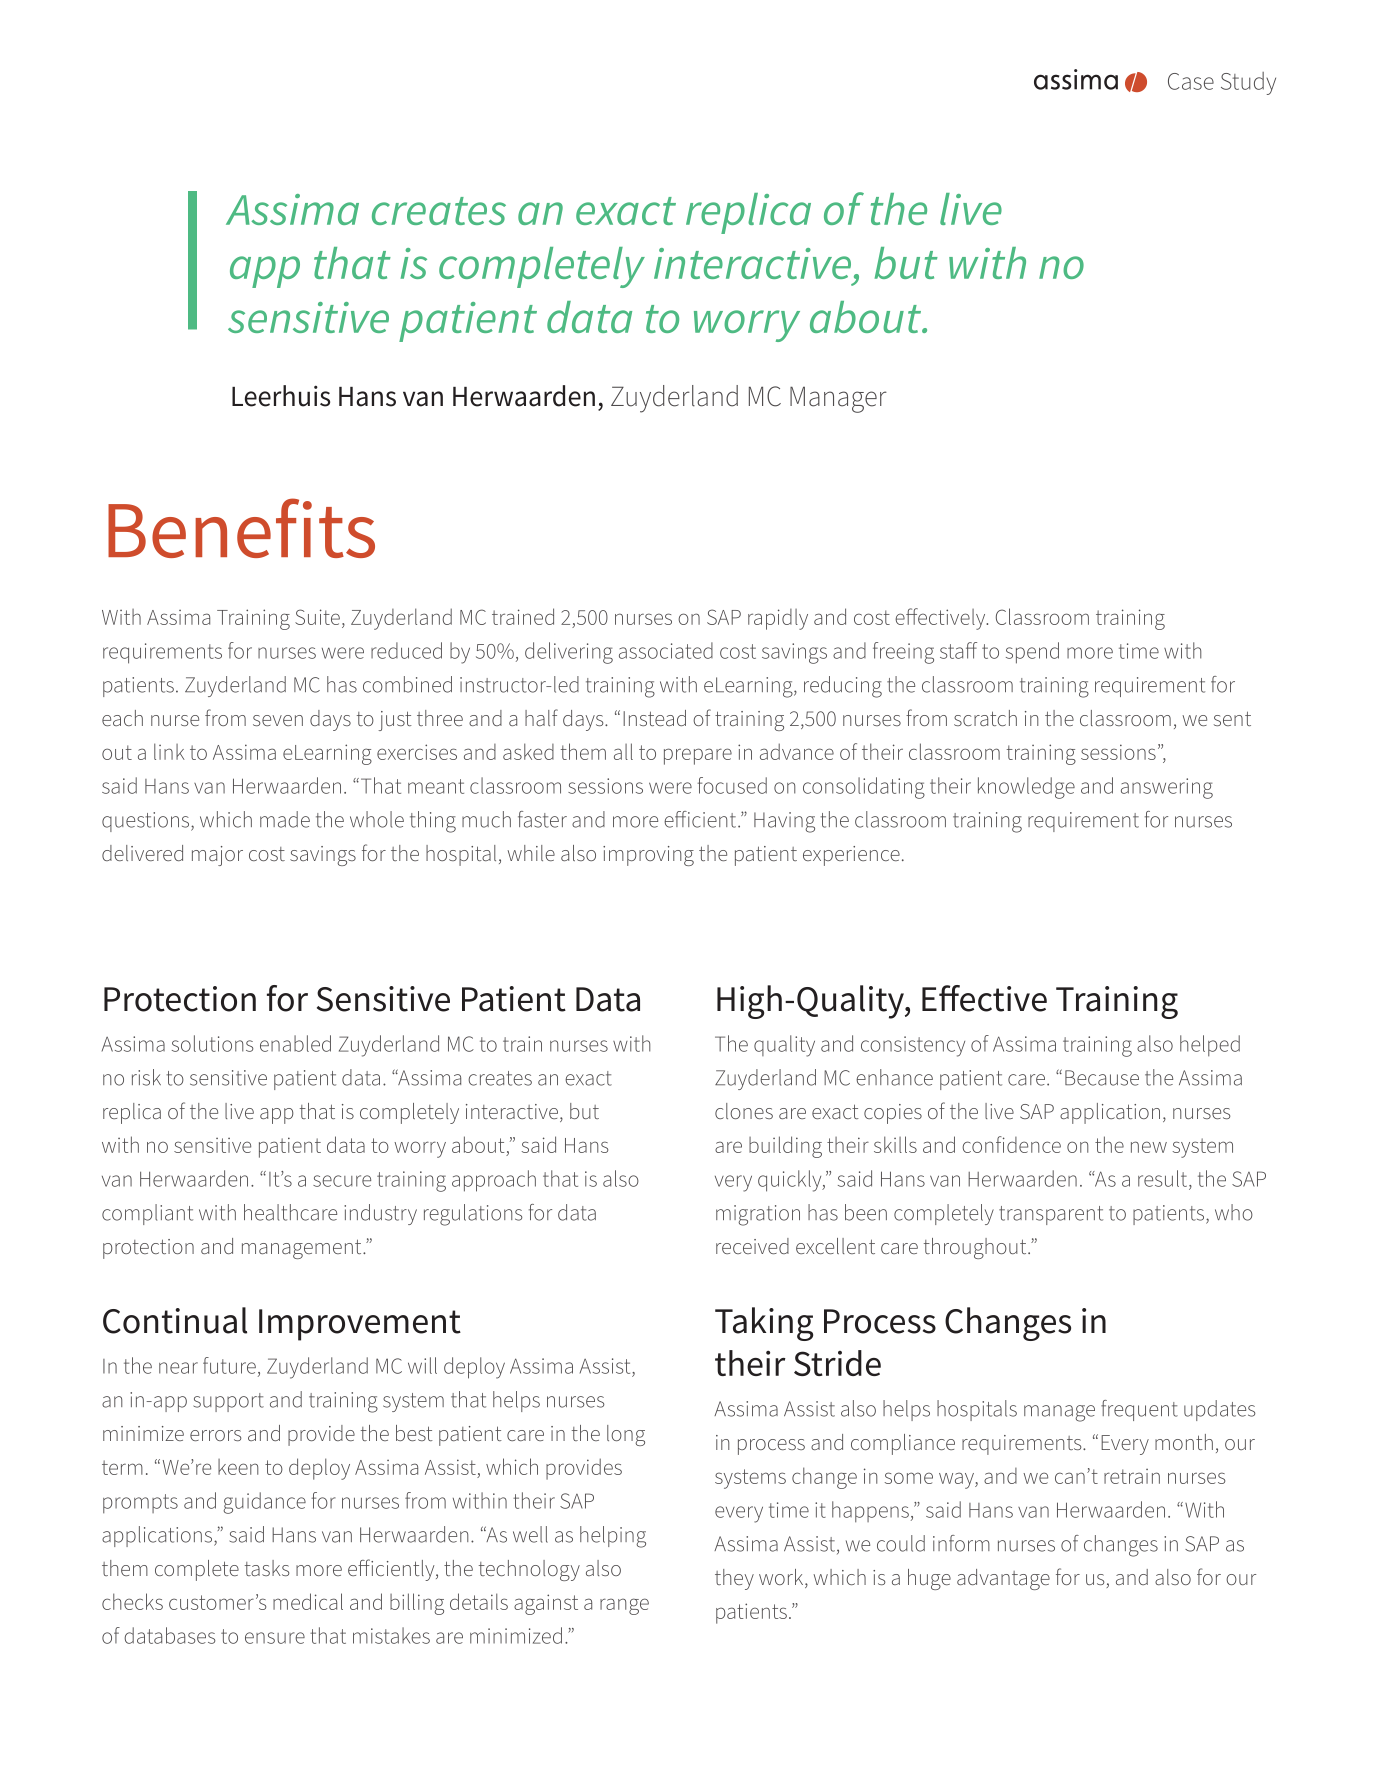 Image resolution: width=1378 pixels, height=1783 pixels. Describe the element at coordinates (1167, 788) in the screenshot. I see `answering` at that location.
